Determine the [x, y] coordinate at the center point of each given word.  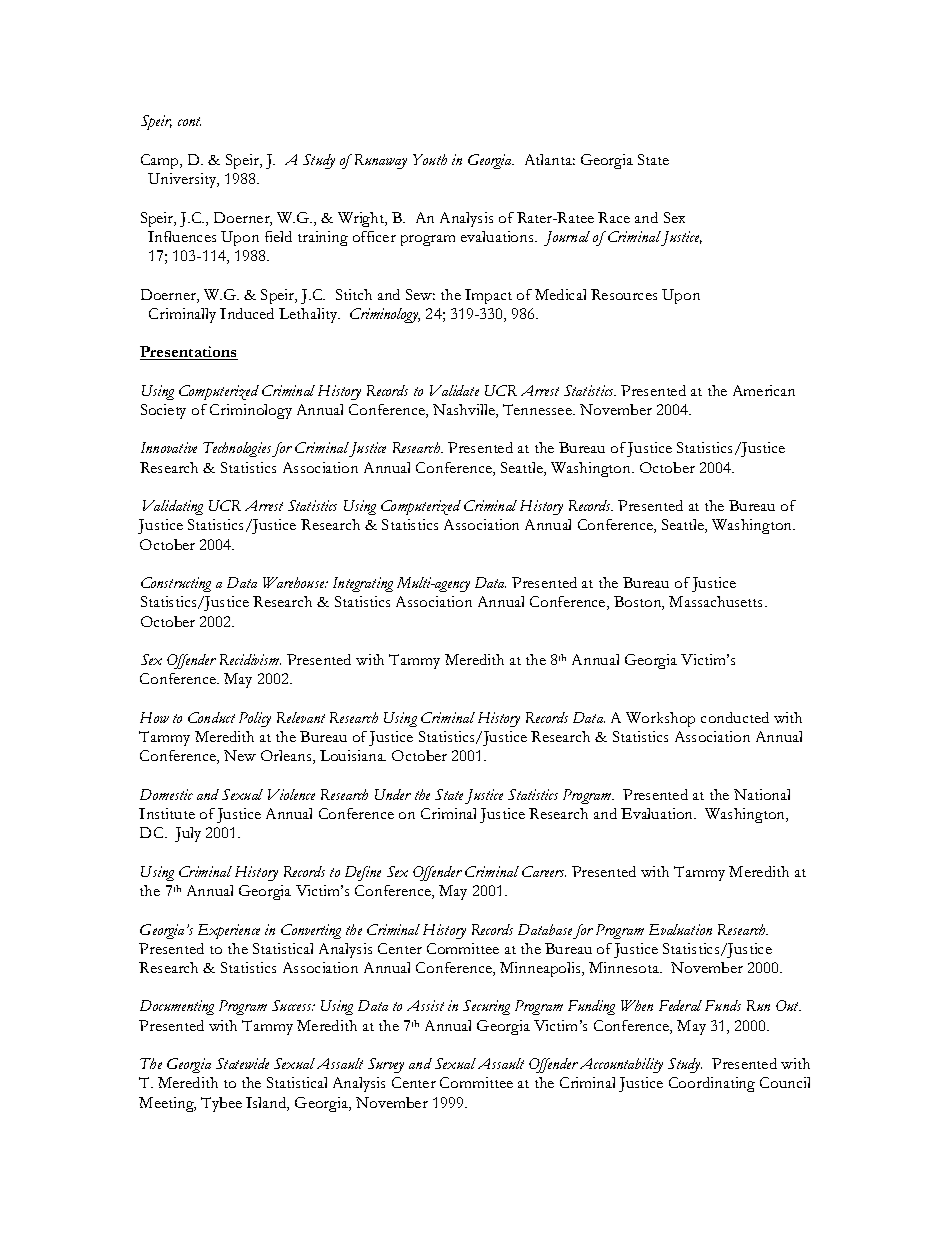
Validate [454, 390]
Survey [386, 1065]
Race [614, 217]
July [188, 834]
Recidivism [250, 659]
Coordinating [712, 1084]
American [764, 390]
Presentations [189, 353]
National [762, 794]
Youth [430, 159]
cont [189, 121]
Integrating [363, 584]
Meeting [167, 1104]
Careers [544, 871]
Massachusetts [717, 601]
